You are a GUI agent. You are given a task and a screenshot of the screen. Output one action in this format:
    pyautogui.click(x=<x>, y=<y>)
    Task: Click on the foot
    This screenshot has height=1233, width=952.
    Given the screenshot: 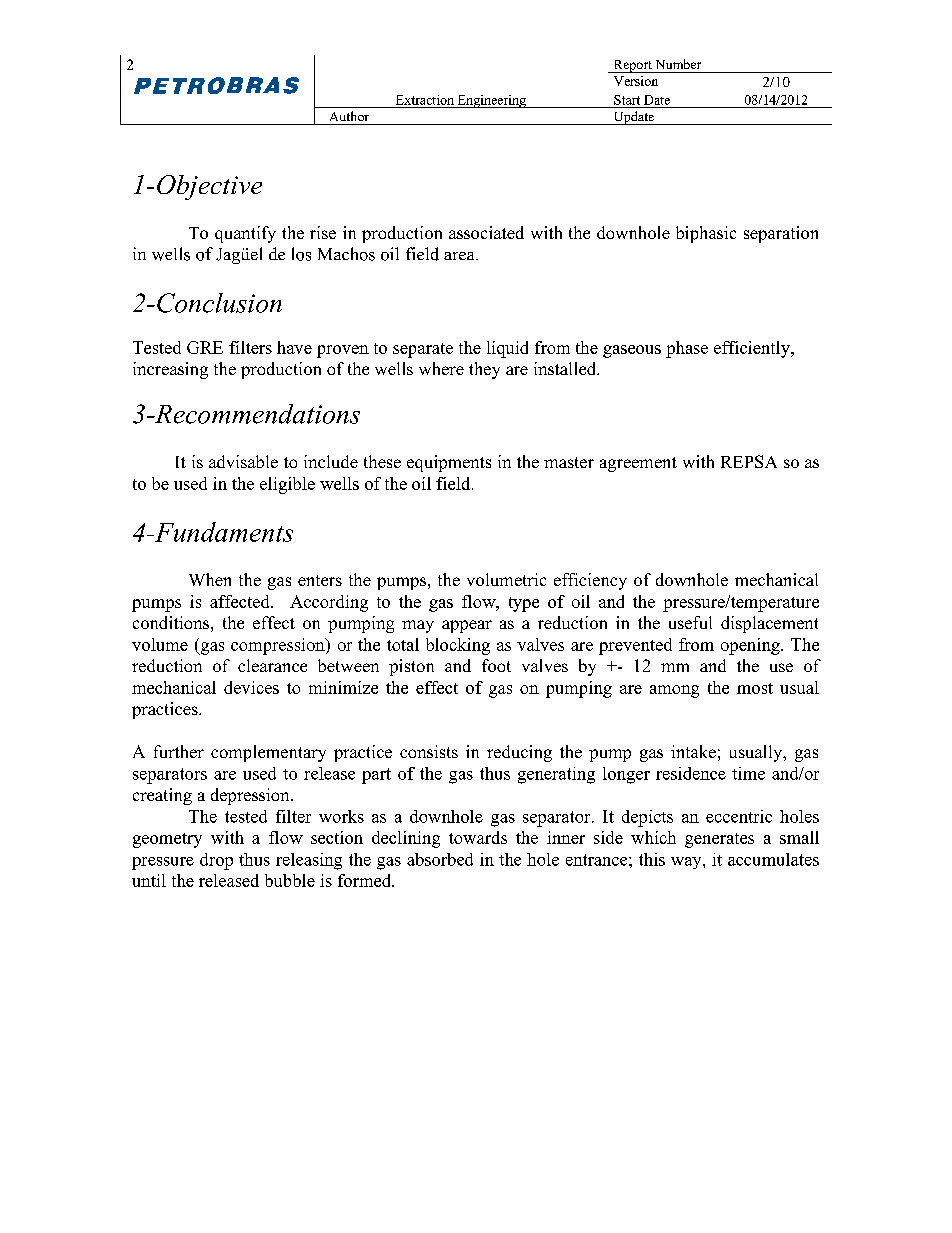 What is the action you would take?
    pyautogui.click(x=496, y=665)
